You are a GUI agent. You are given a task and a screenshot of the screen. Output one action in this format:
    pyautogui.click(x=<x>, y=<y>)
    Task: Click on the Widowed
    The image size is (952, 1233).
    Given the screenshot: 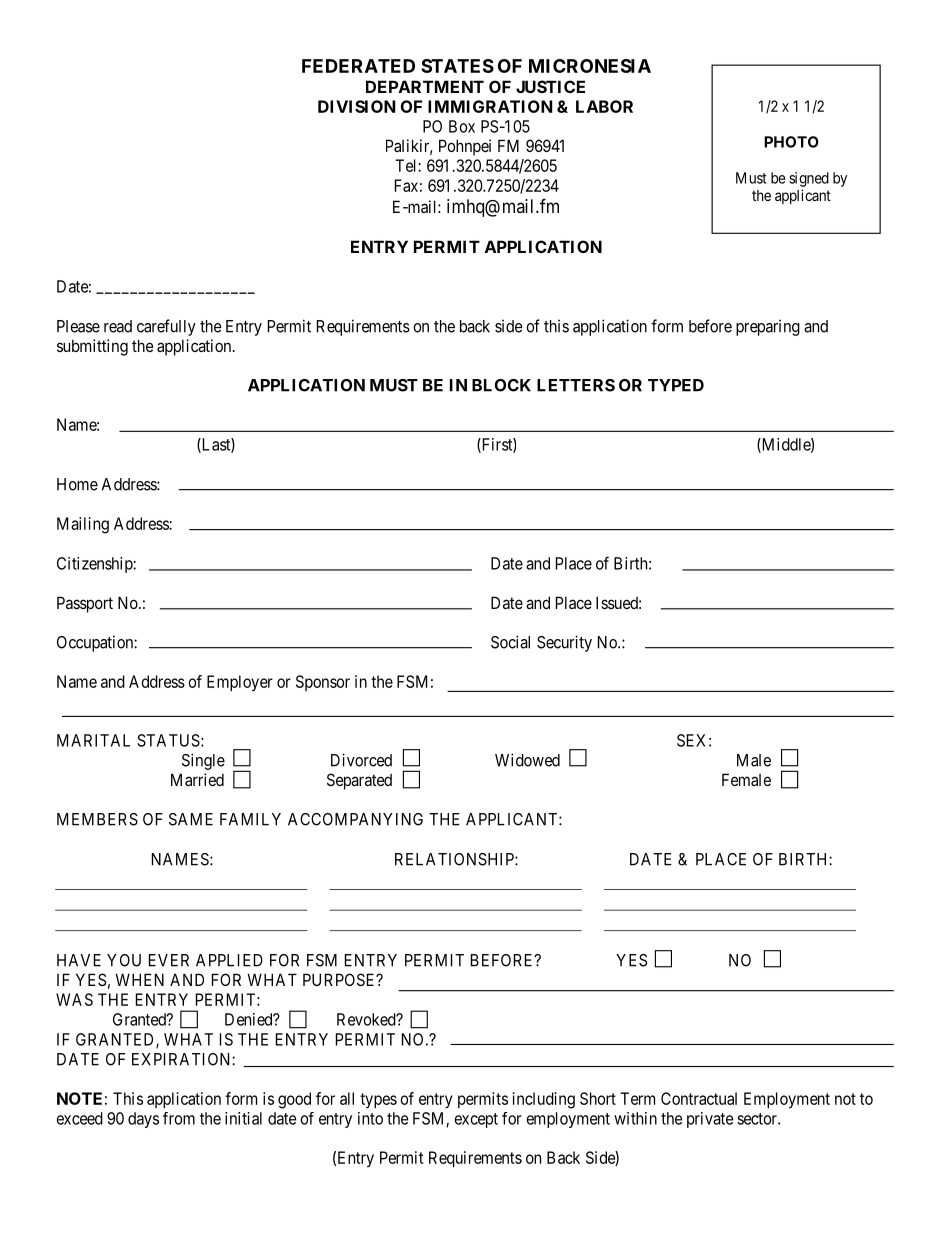 What is the action you would take?
    pyautogui.click(x=527, y=760)
